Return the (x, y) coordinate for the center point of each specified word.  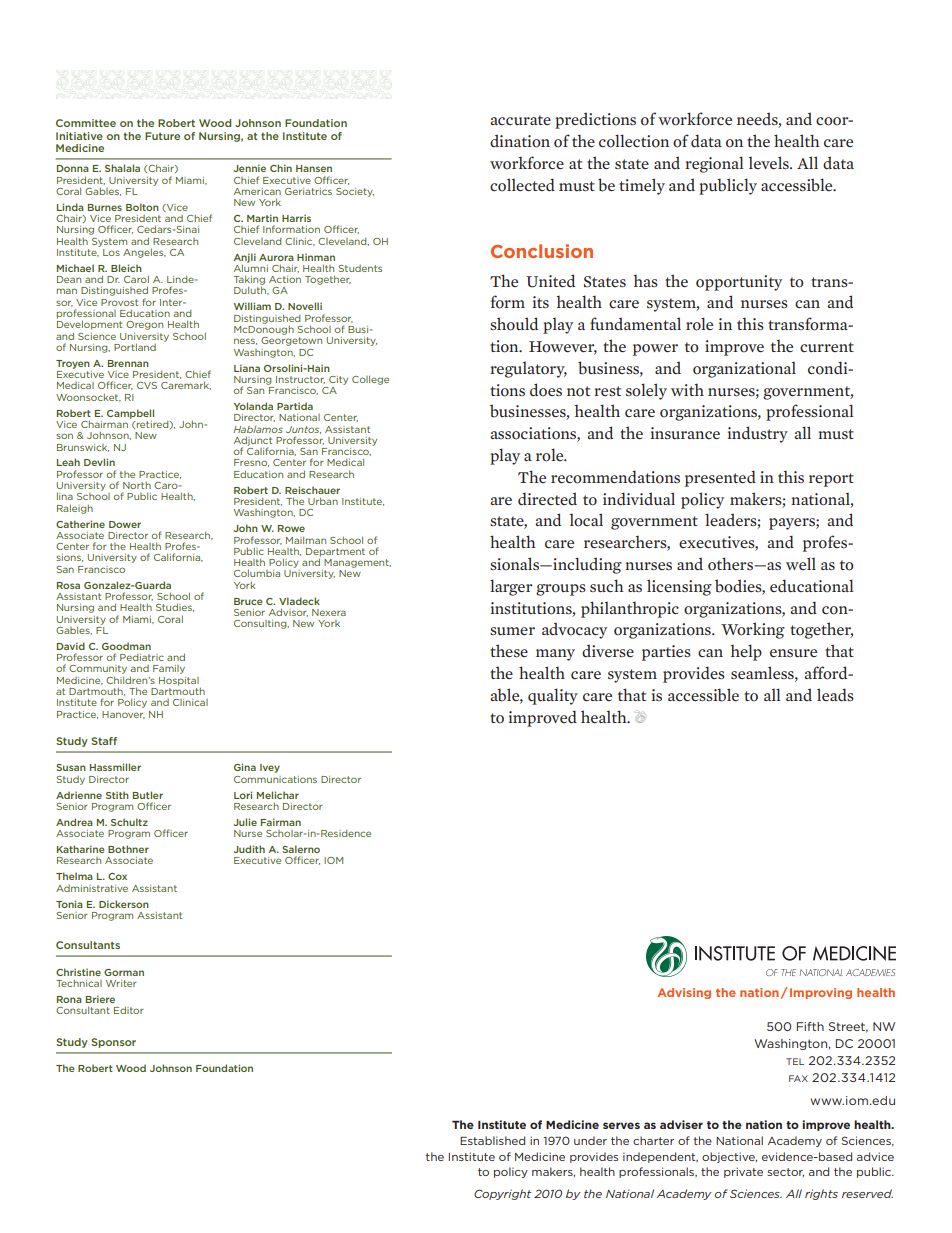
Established (492, 1140)
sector (785, 1172)
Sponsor (113, 1043)
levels (770, 163)
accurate (520, 120)
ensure (793, 653)
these (509, 650)
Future (162, 136)
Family (169, 669)
